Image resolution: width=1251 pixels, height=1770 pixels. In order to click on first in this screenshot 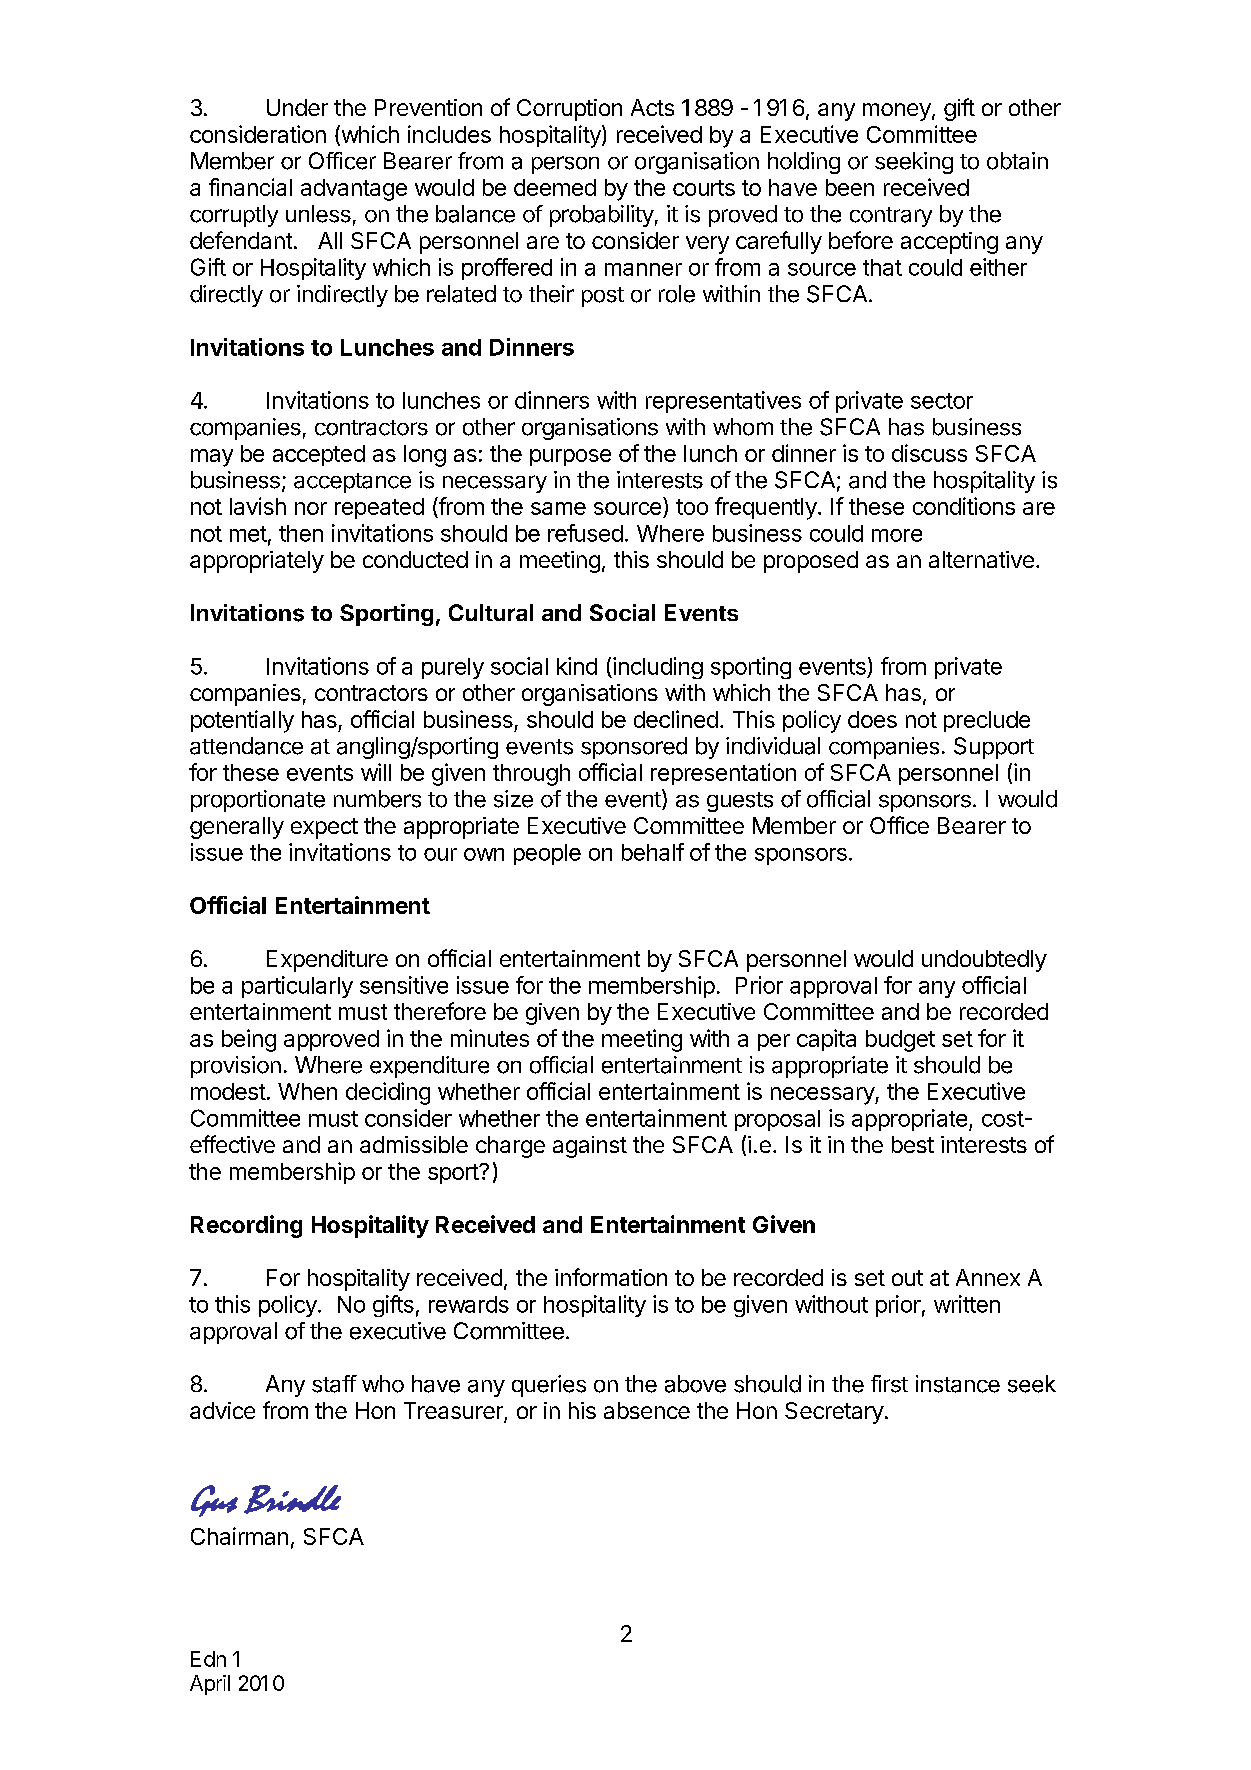, I will do `click(889, 1384)`.
